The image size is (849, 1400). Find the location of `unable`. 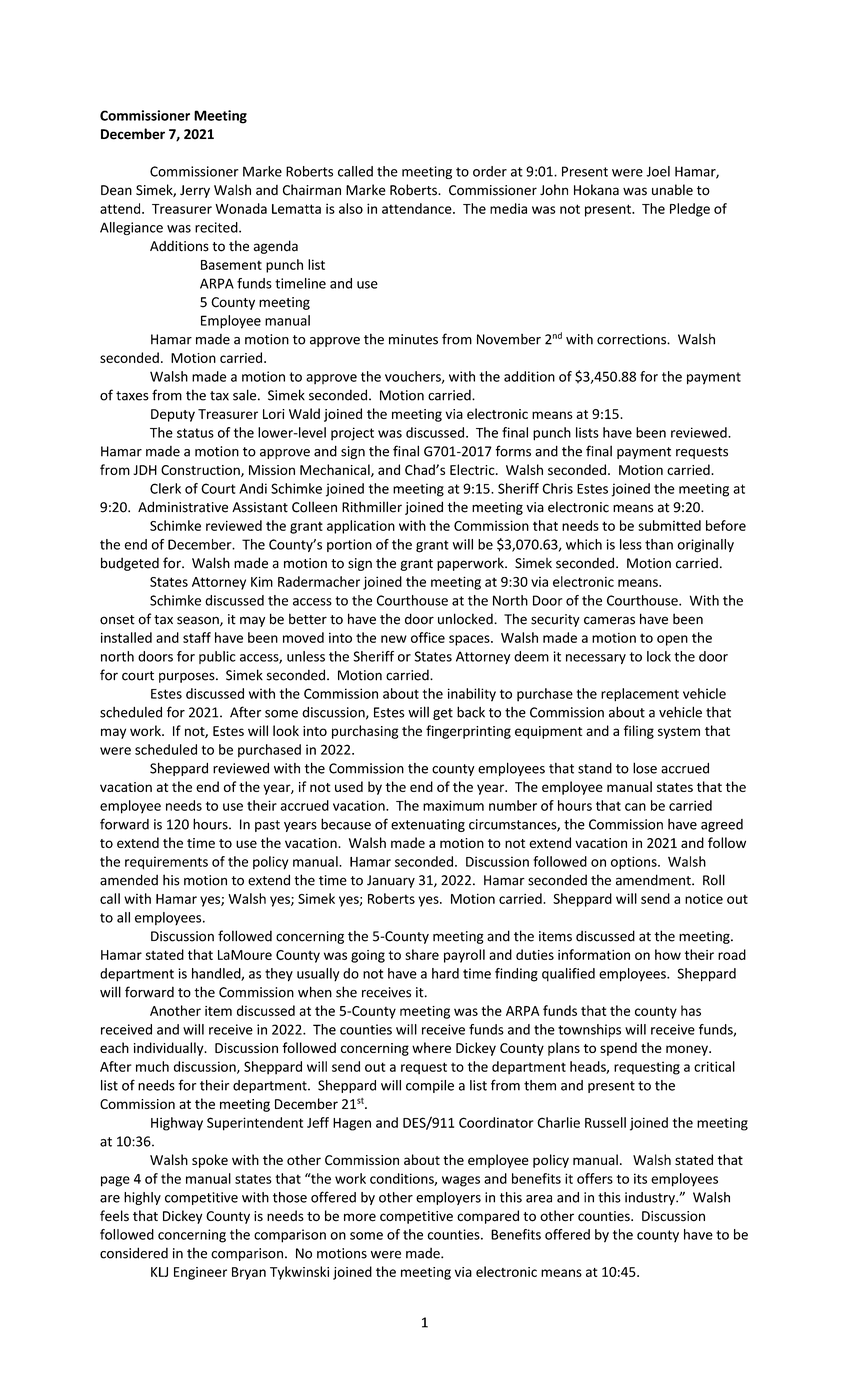

unable is located at coordinates (672, 190).
